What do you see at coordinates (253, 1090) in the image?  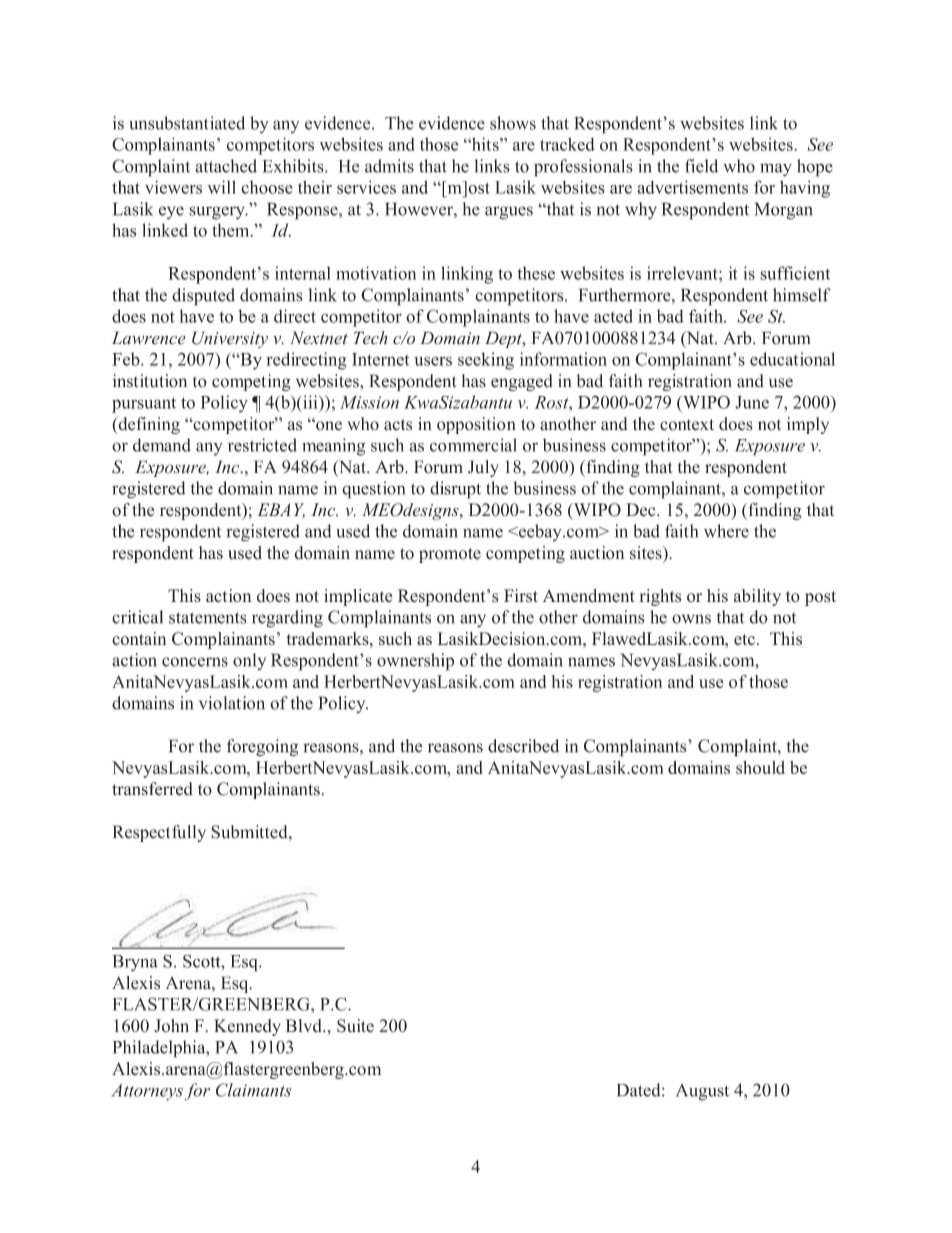 I see `Claimants` at bounding box center [253, 1090].
